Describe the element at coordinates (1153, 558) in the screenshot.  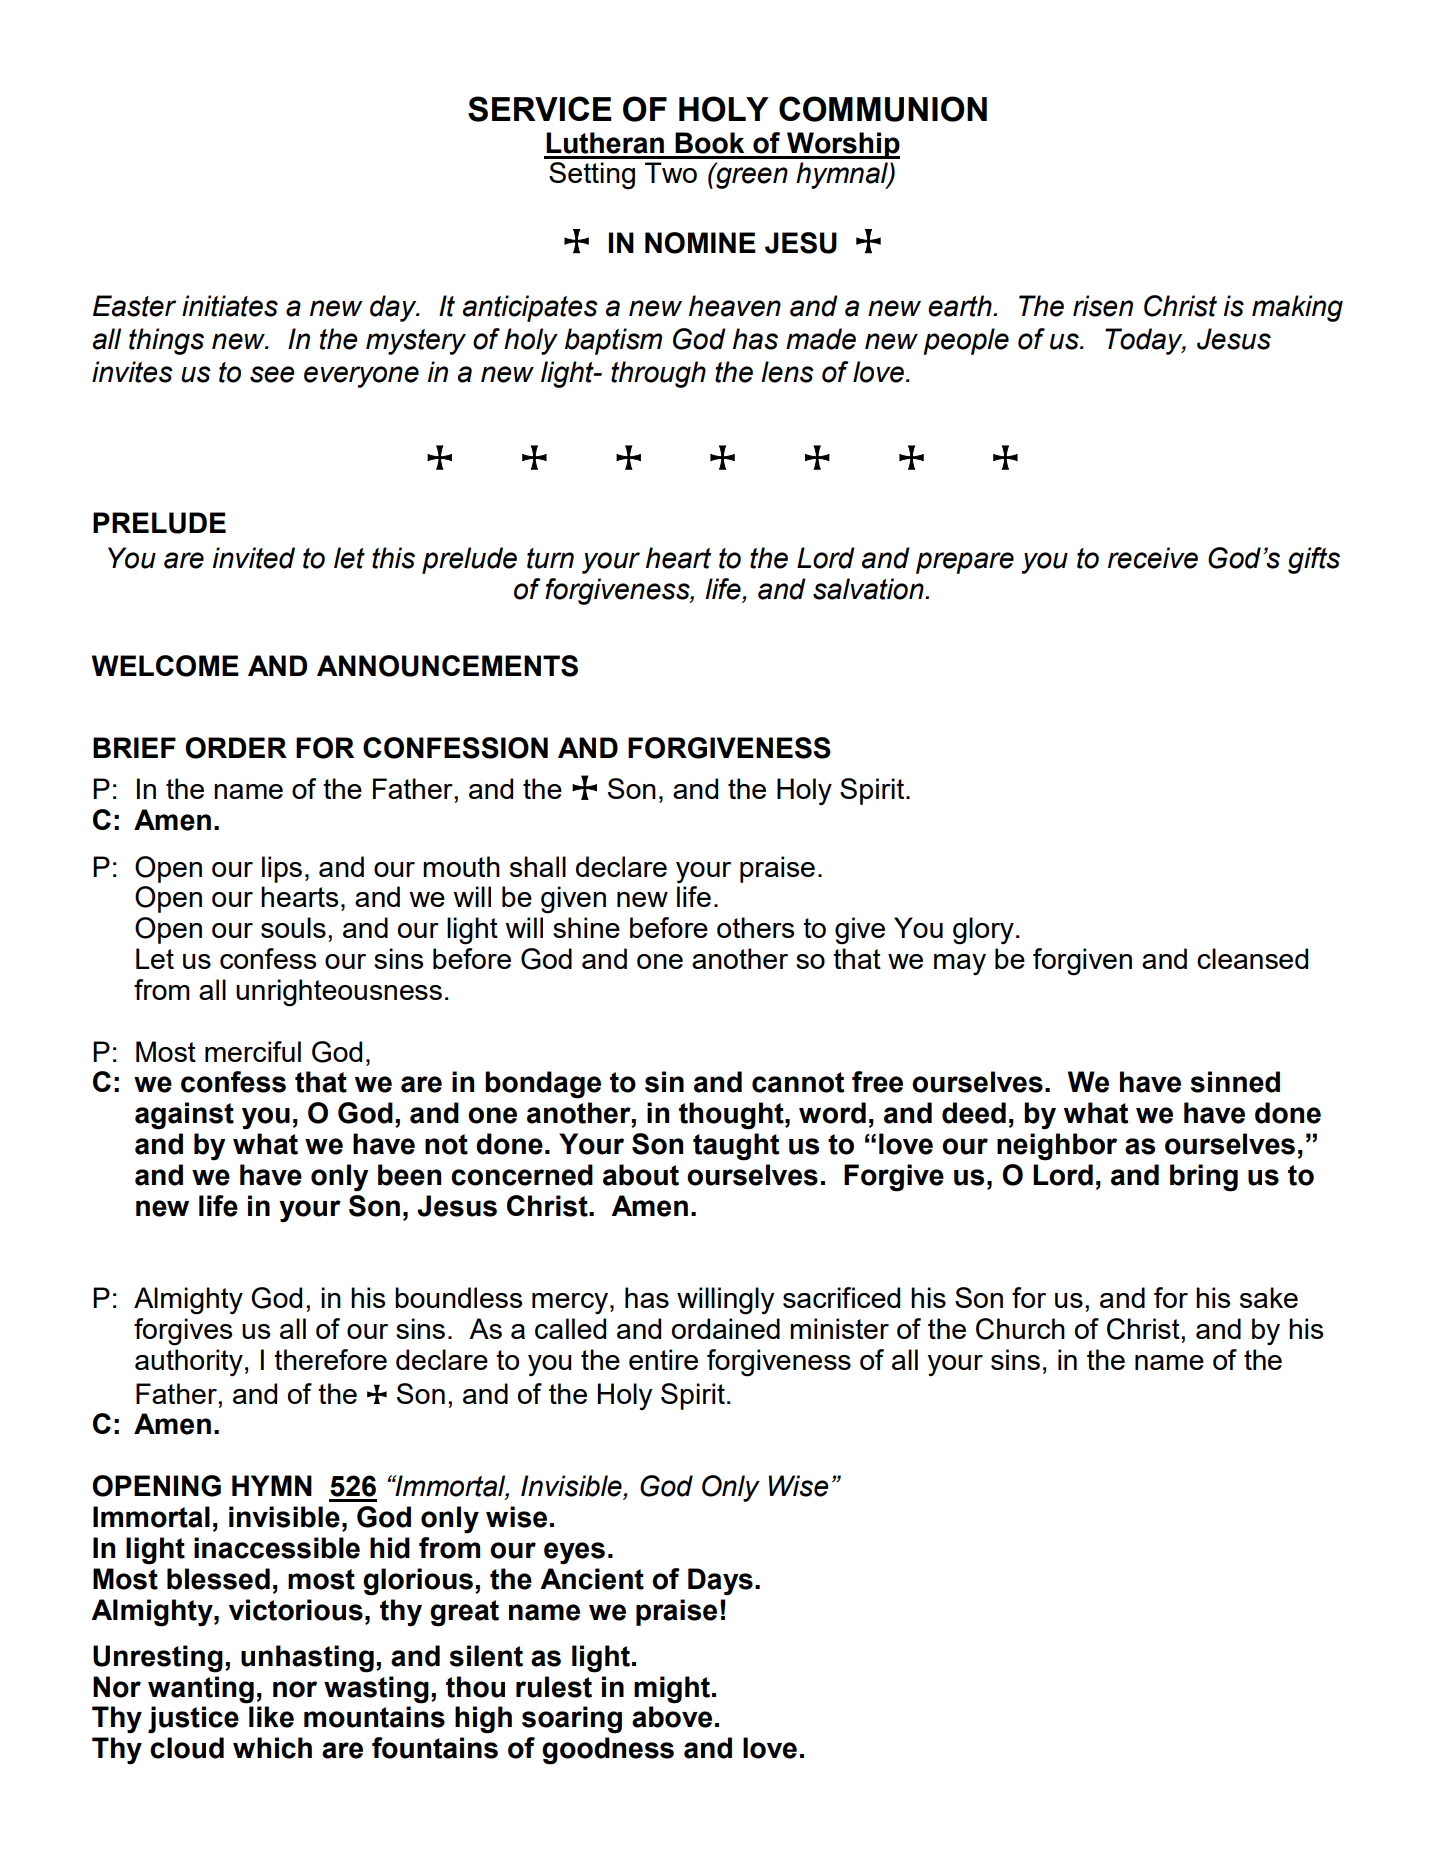
I see `receive` at that location.
